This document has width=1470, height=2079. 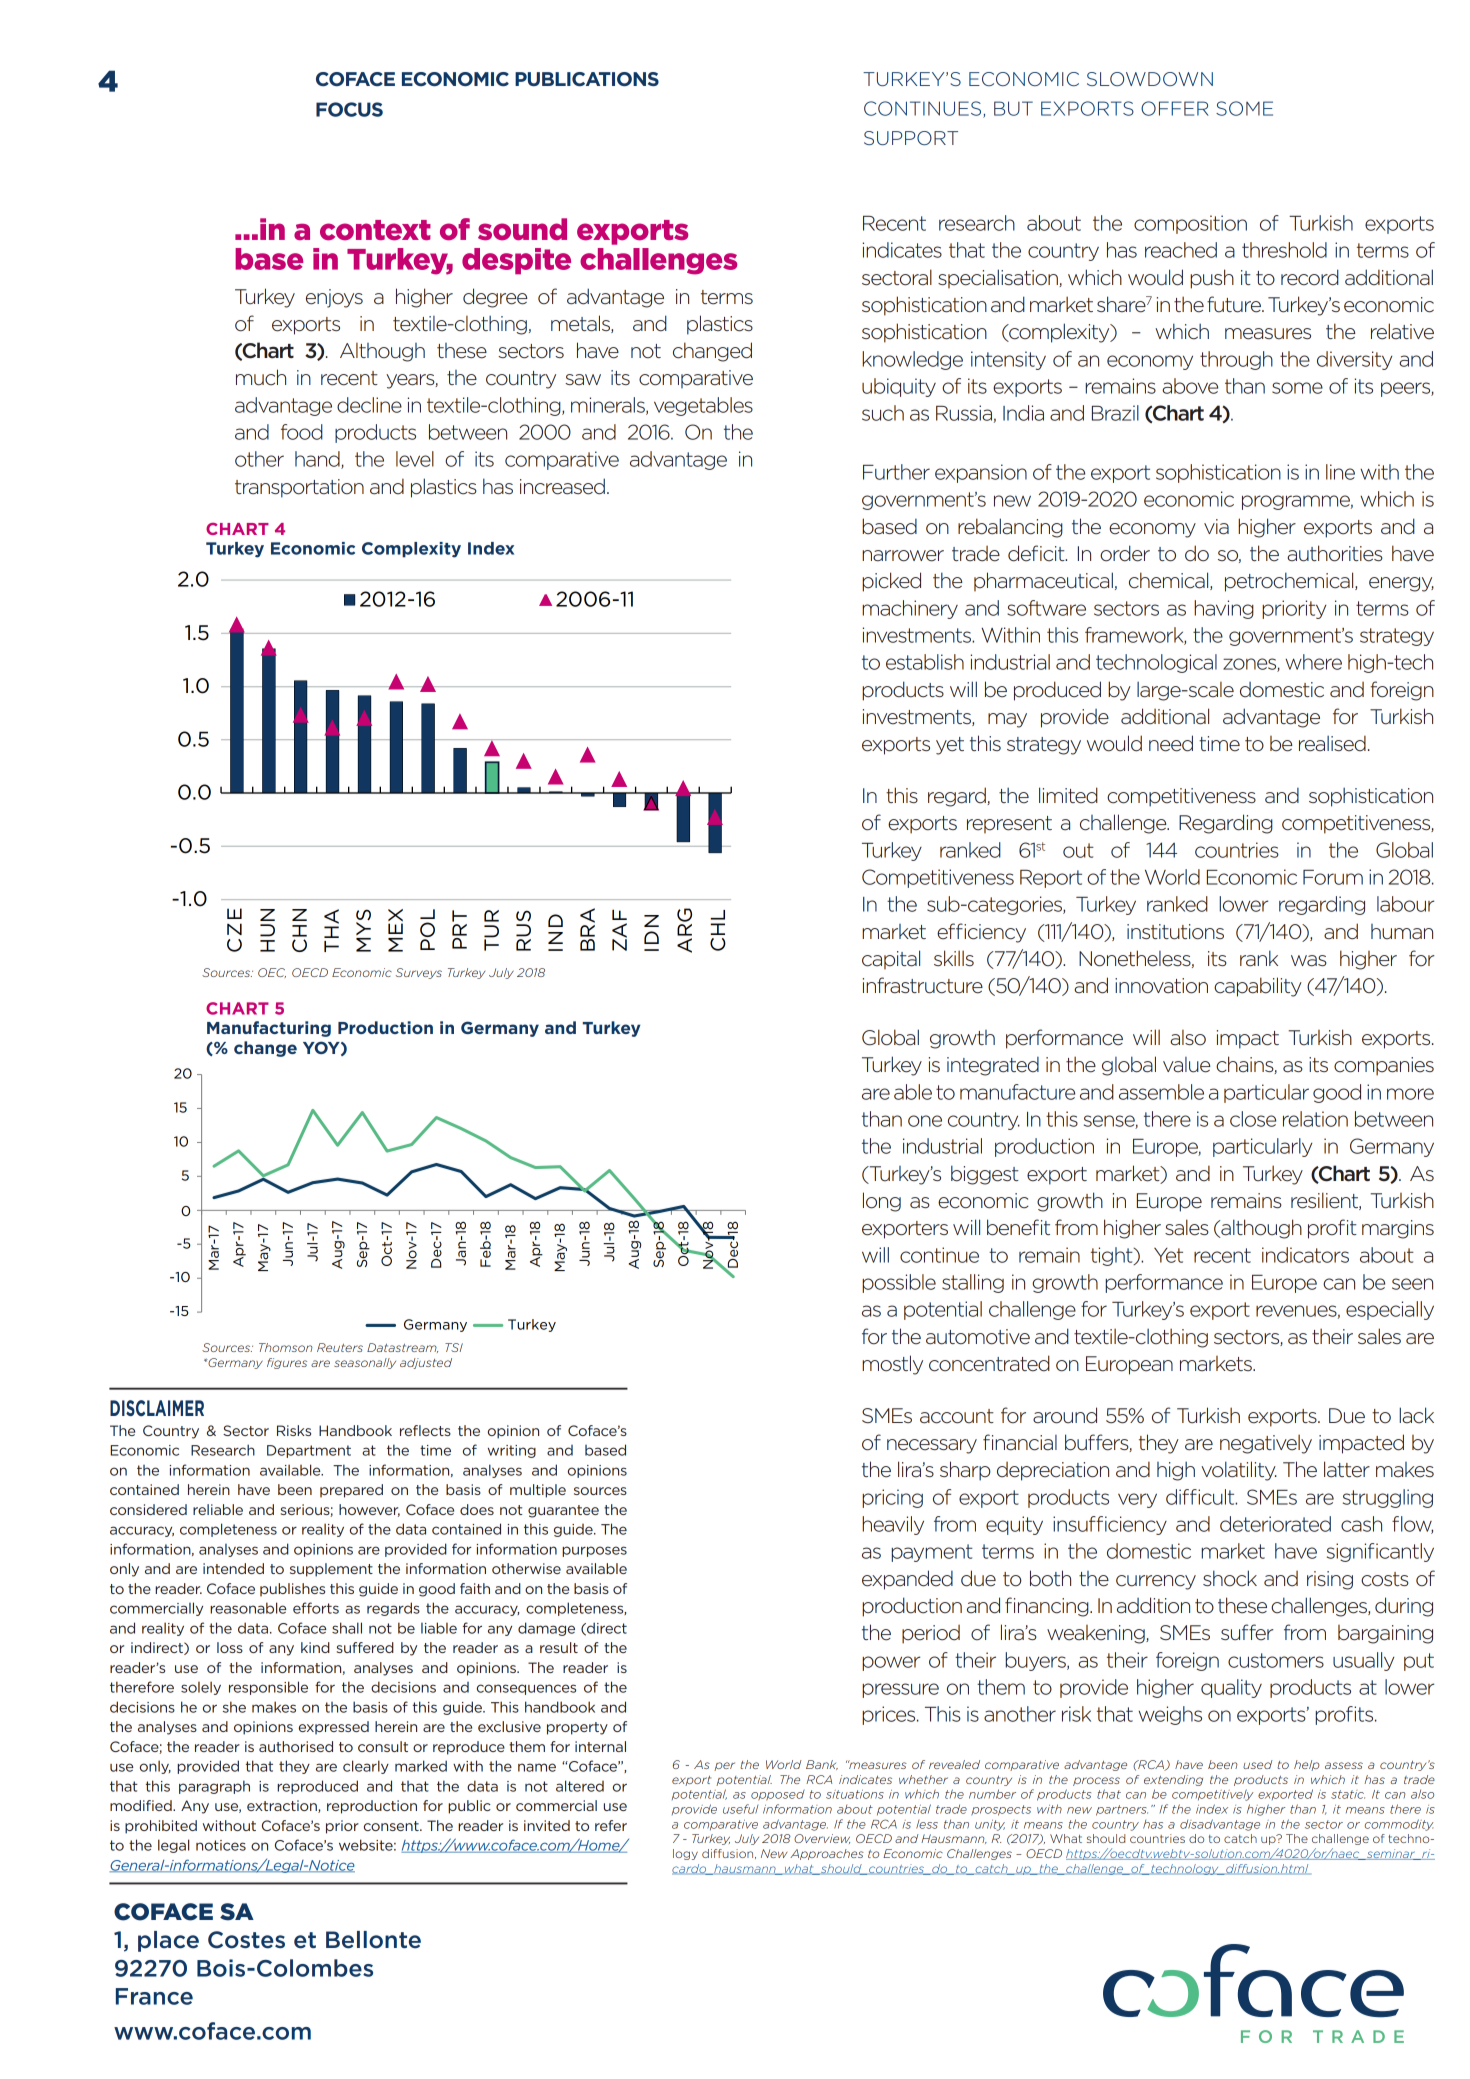 What do you see at coordinates (827, 1854) in the document?
I see `Approaches` at bounding box center [827, 1854].
